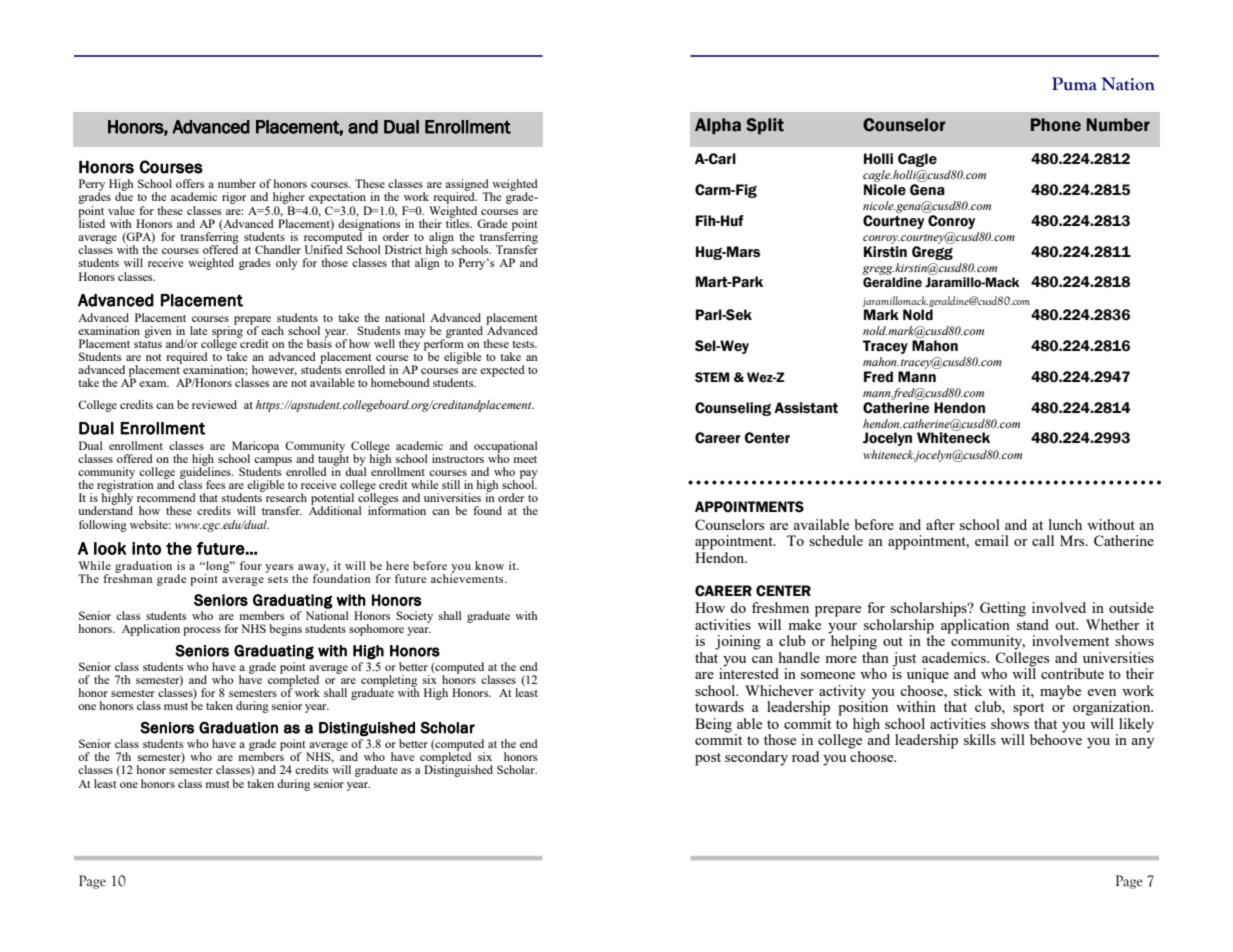 This document has height=952, width=1233. I want to click on Phone, so click(1056, 125).
